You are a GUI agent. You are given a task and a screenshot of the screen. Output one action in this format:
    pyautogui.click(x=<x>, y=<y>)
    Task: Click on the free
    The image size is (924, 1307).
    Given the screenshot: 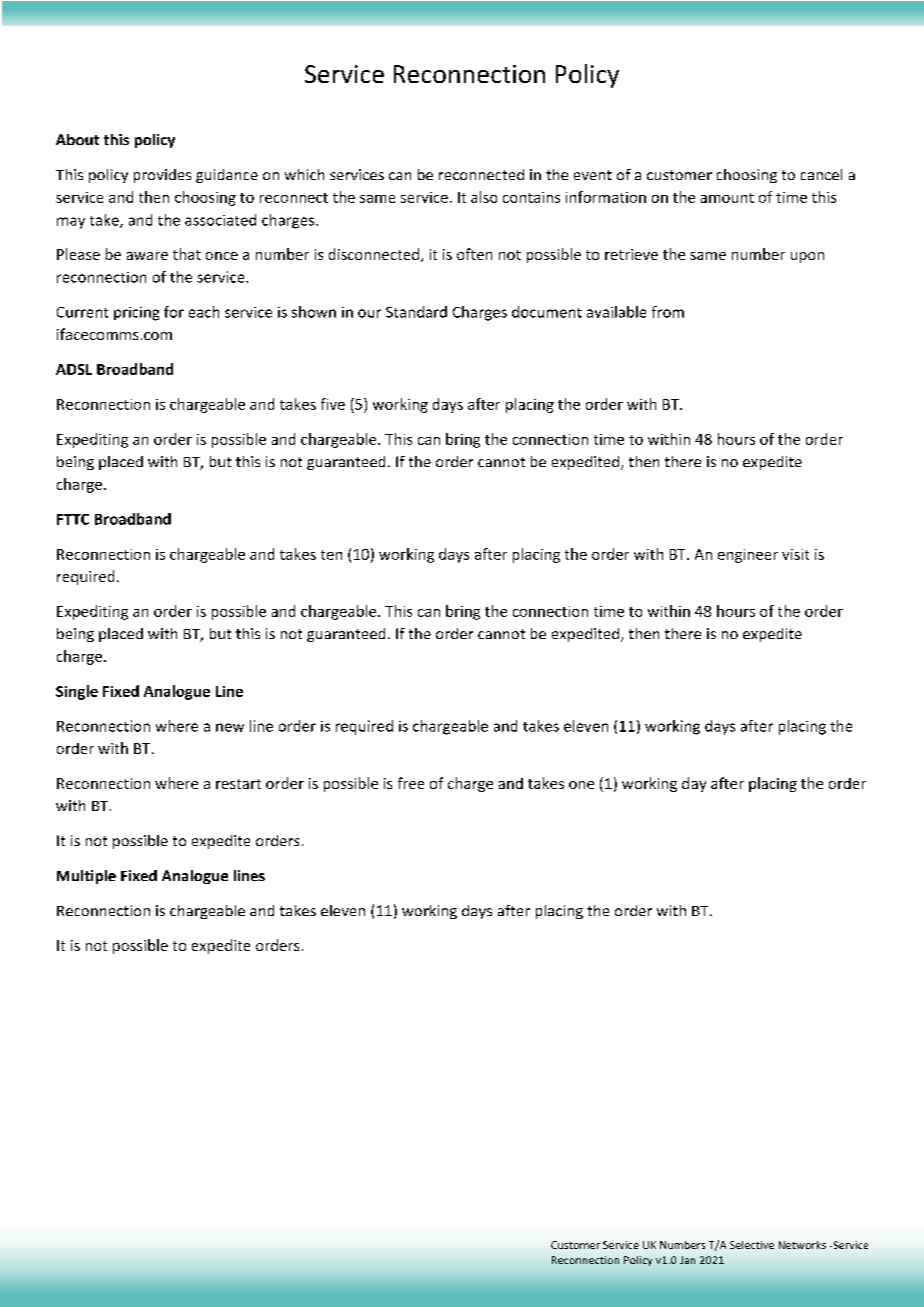 What is the action you would take?
    pyautogui.click(x=411, y=783)
